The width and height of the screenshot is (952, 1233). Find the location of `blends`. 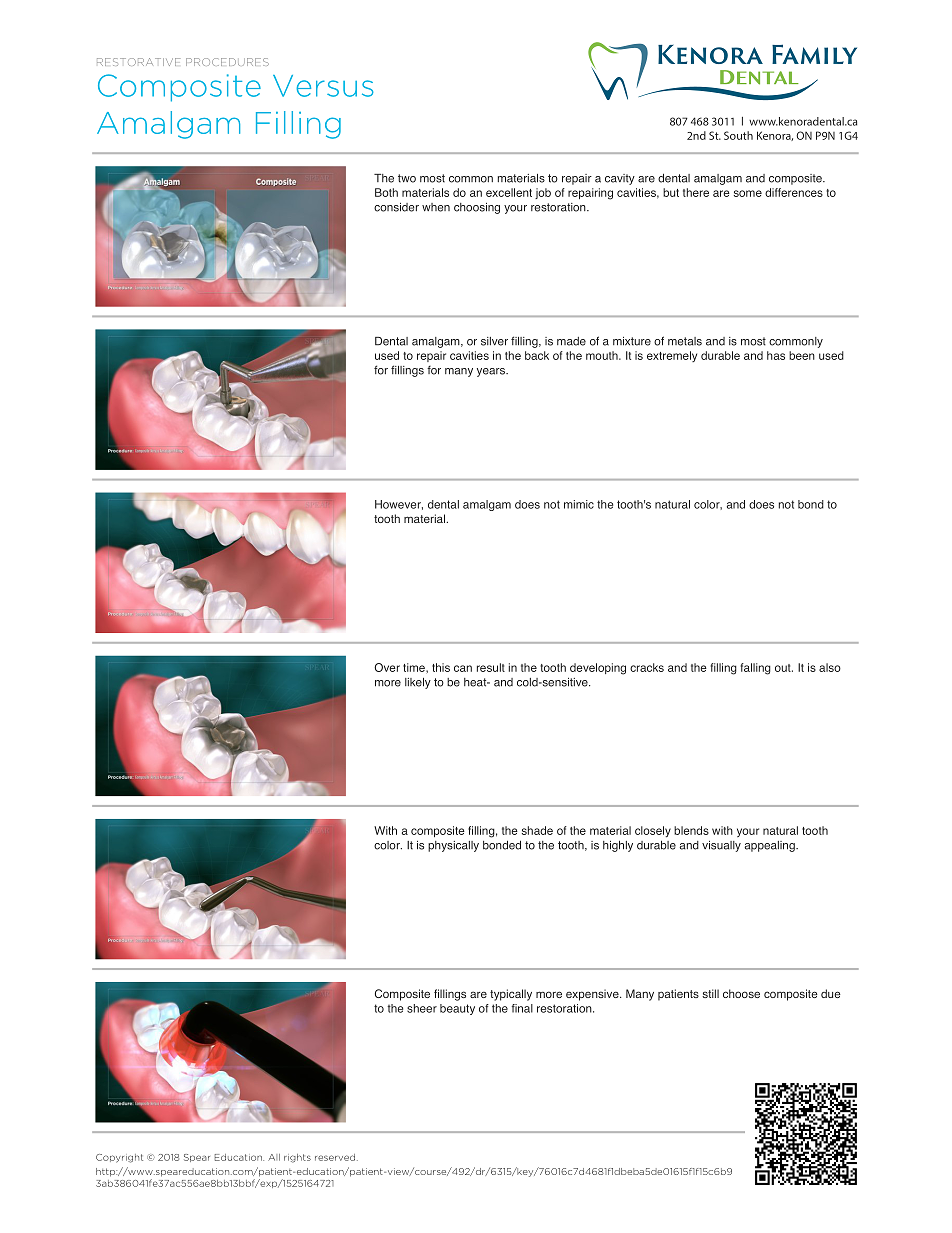

blends is located at coordinates (691, 830).
